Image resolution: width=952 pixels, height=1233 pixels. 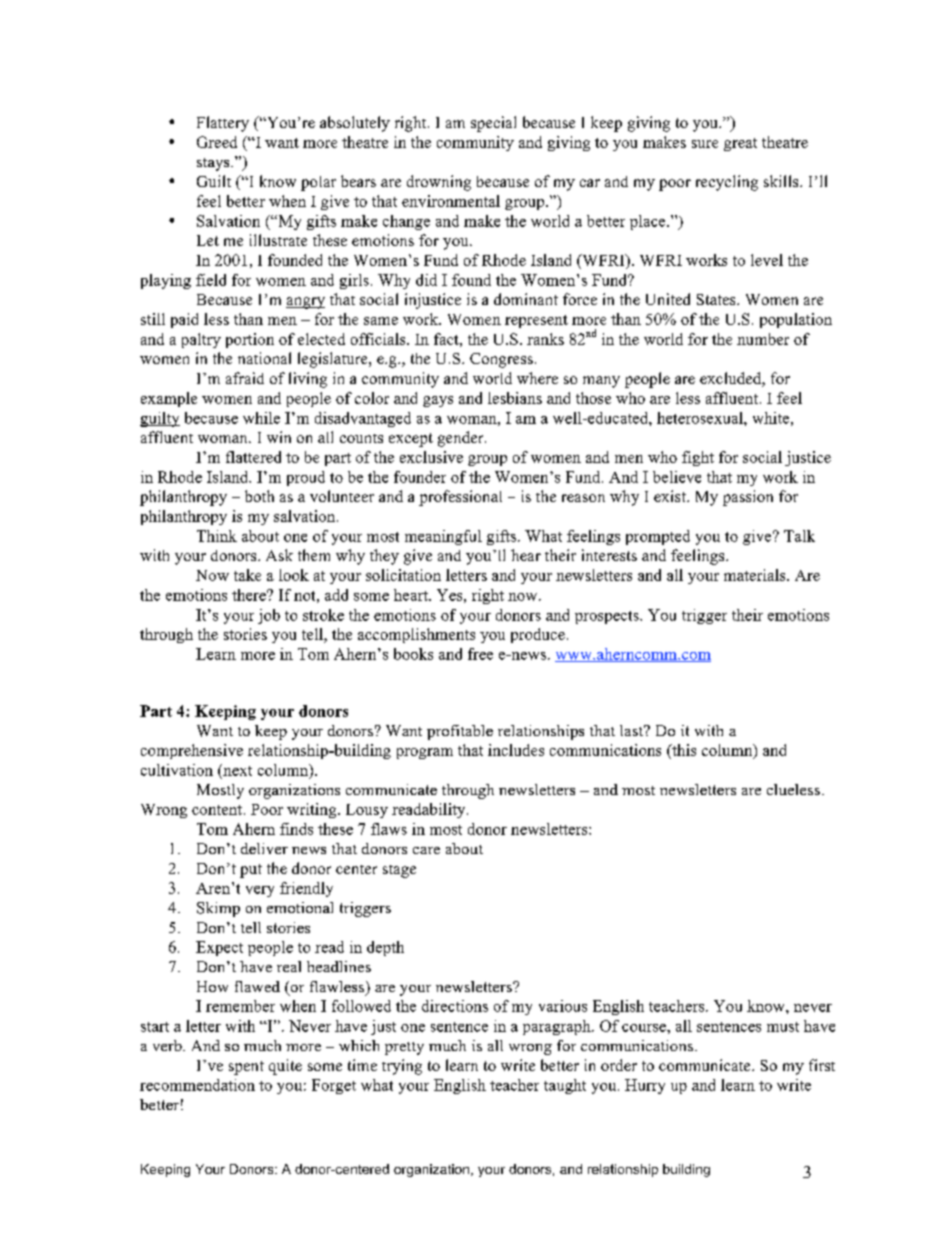 What do you see at coordinates (269, 616) in the screenshot?
I see `job` at bounding box center [269, 616].
